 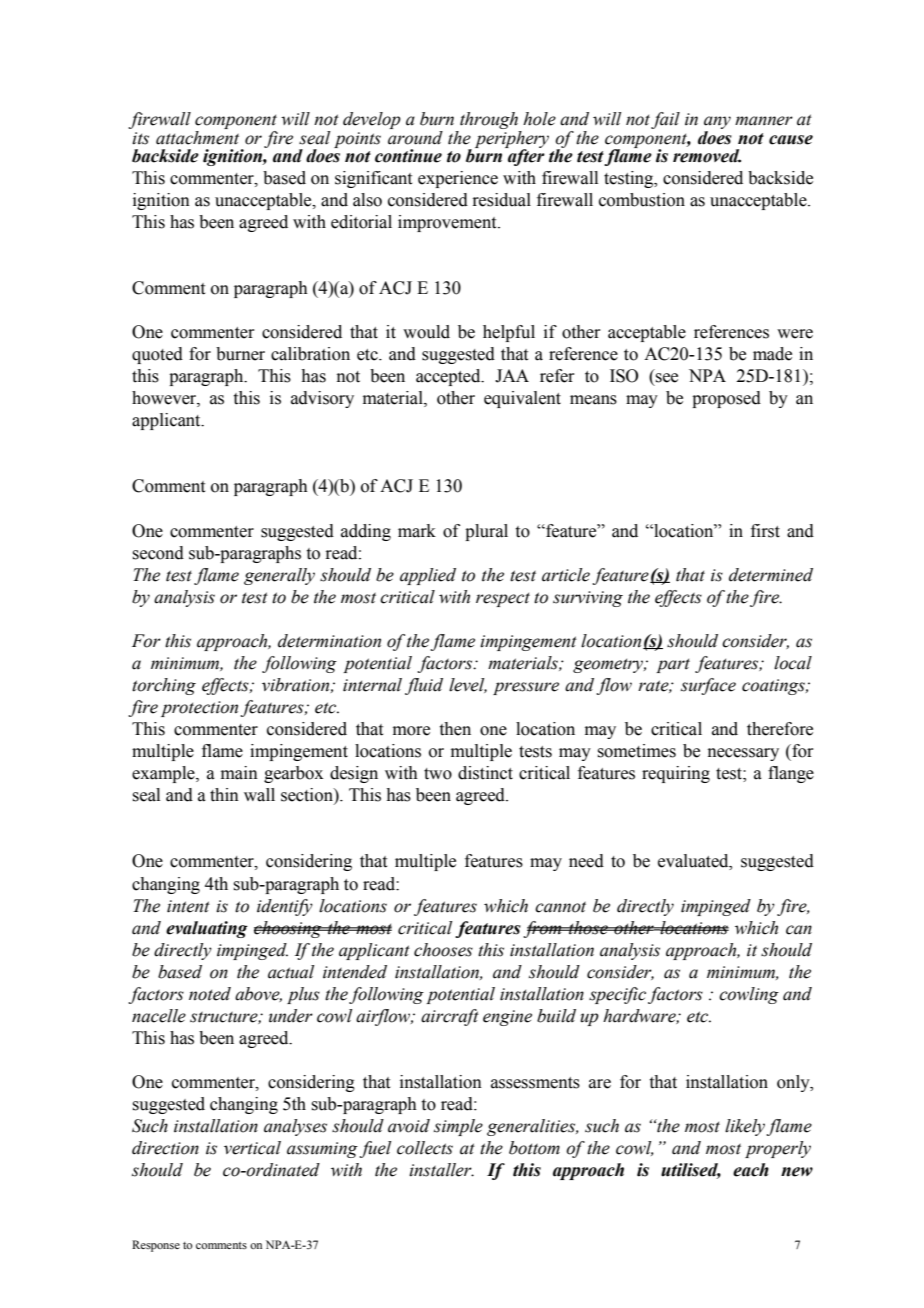 What do you see at coordinates (424, 686) in the screenshot?
I see `fluid` at bounding box center [424, 686].
